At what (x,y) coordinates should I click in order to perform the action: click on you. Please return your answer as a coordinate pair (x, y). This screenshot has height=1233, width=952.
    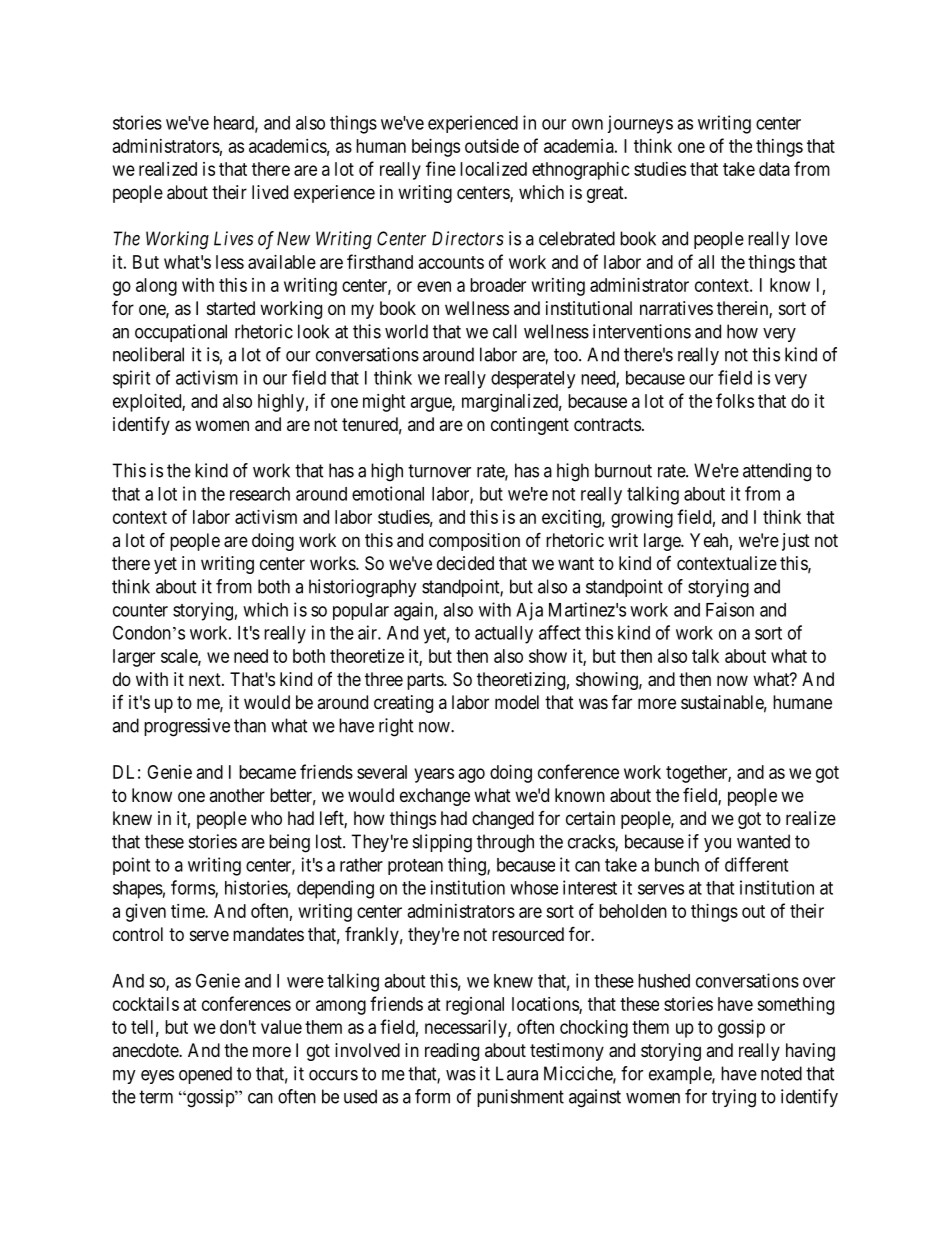
    Looking at the image, I should click on (717, 845).
